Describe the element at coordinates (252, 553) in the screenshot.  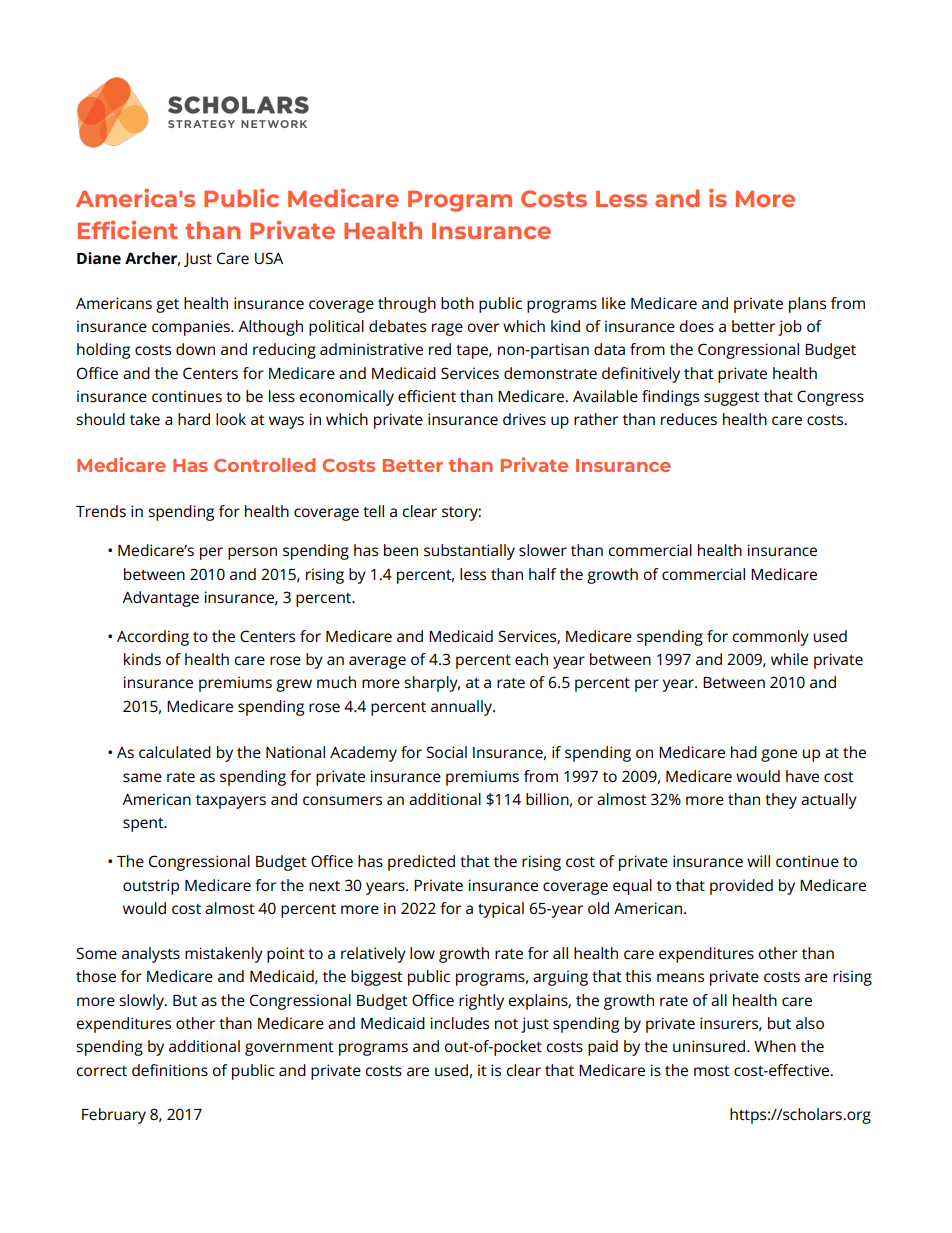
I see `person` at that location.
